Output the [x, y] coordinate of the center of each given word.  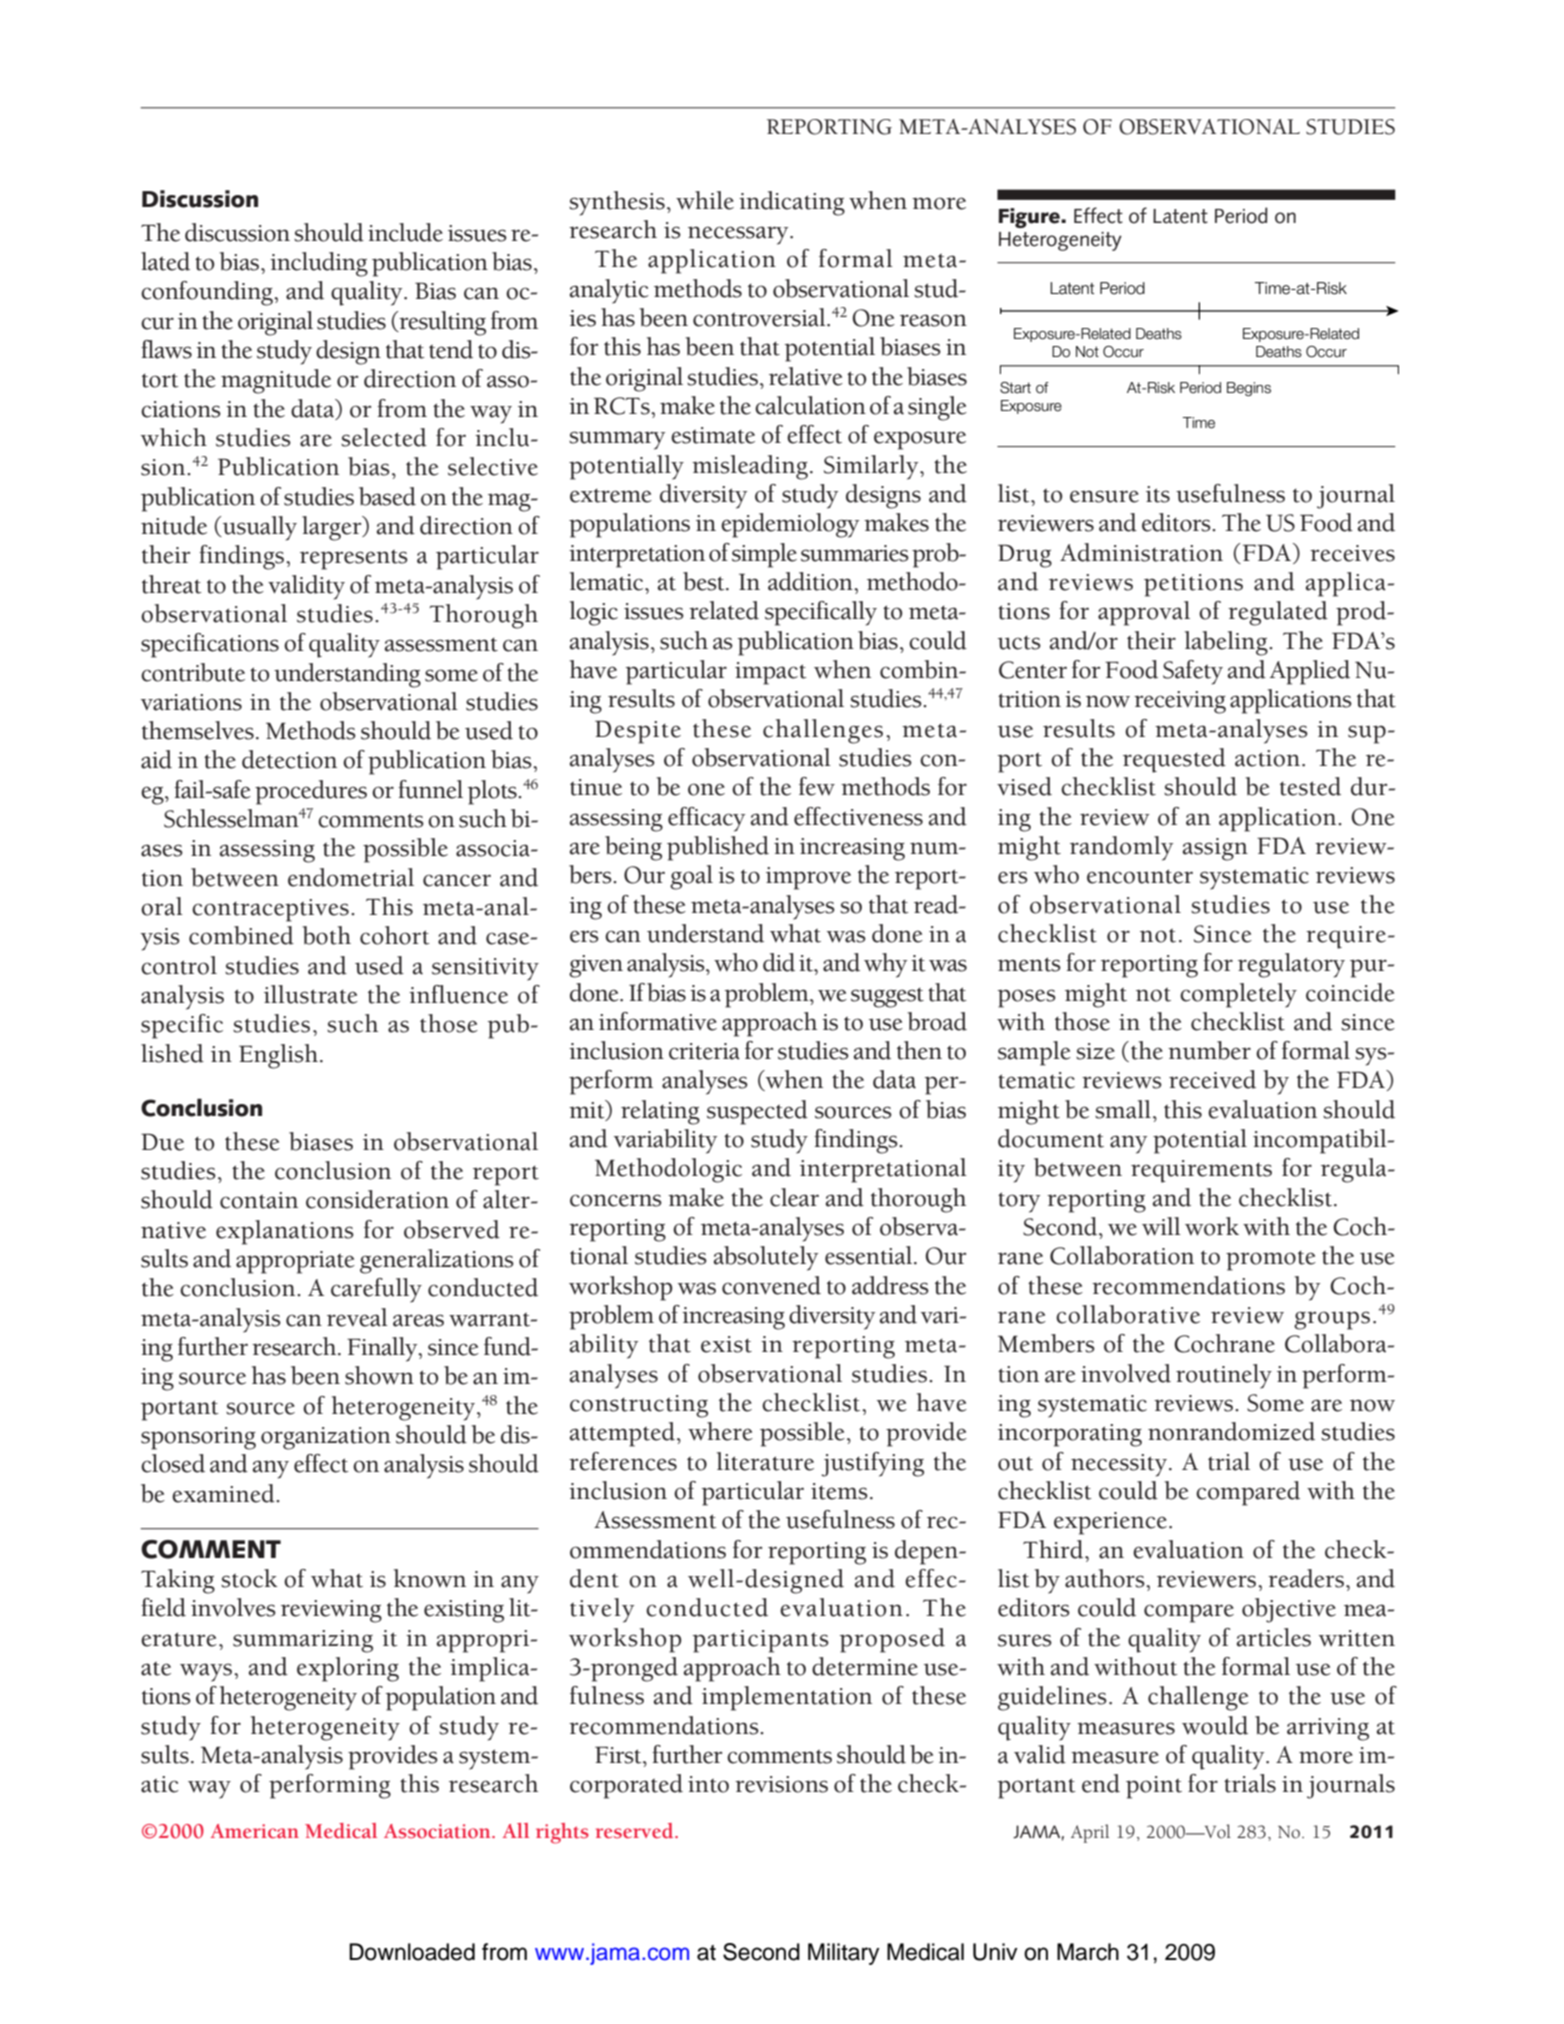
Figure [1030, 218]
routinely [1224, 1376]
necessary [739, 235]
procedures [311, 792]
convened [771, 1285]
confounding [208, 293]
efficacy [706, 819]
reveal [357, 1317]
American [255, 1831]
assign [1215, 849]
